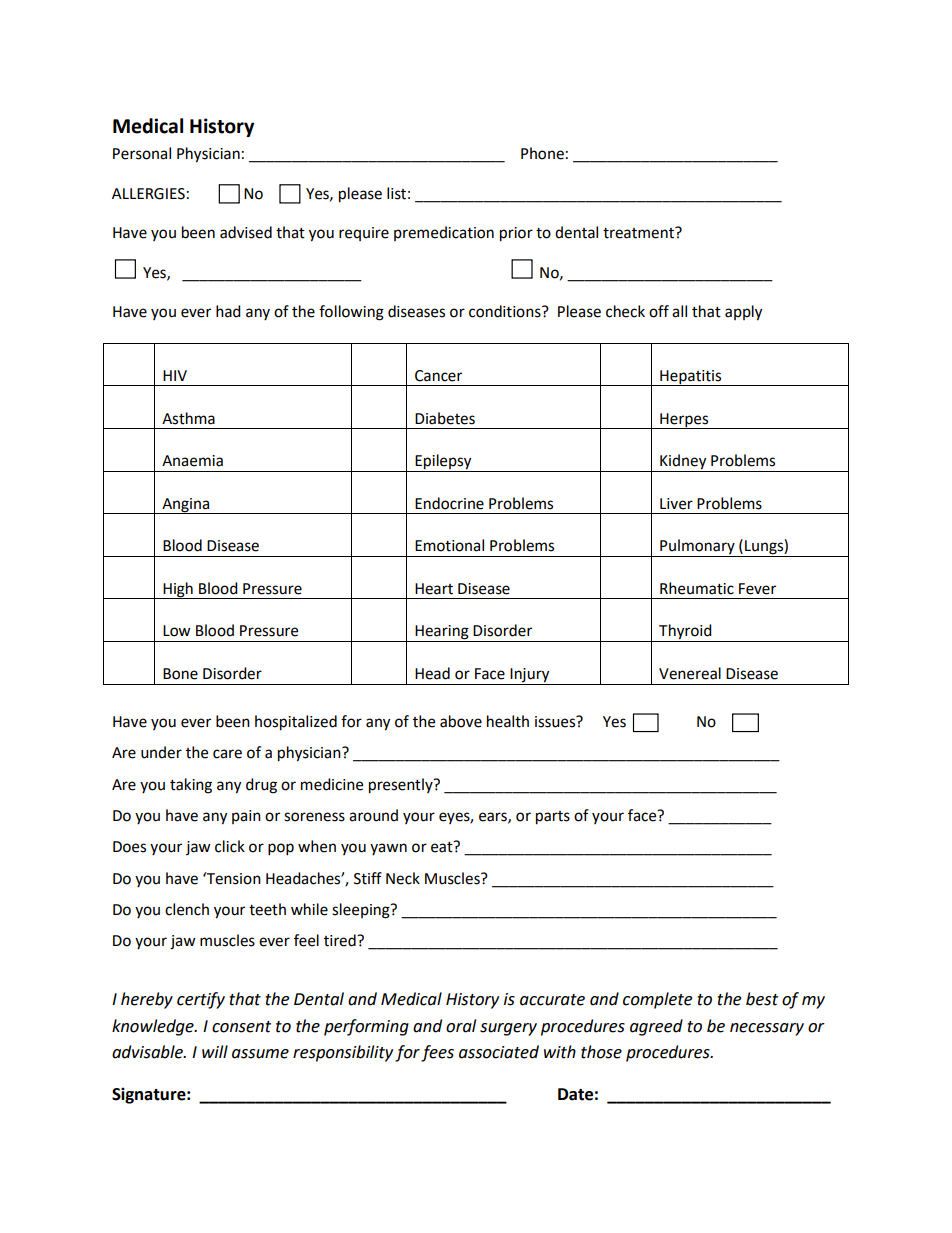  What do you see at coordinates (180, 674) in the image?
I see `Bone` at bounding box center [180, 674].
